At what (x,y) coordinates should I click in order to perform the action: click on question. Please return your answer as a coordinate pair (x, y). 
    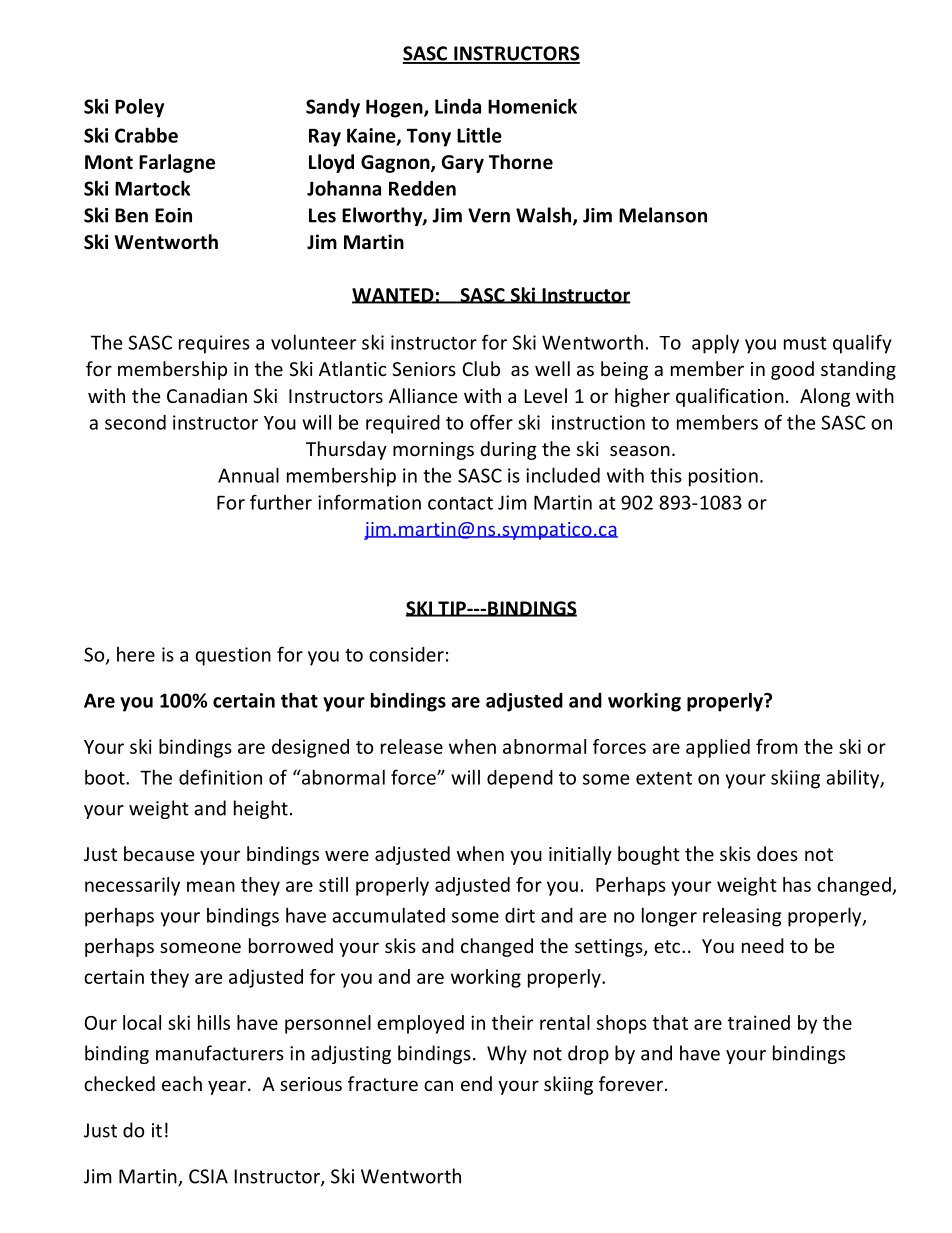
    Looking at the image, I should click on (233, 656).
